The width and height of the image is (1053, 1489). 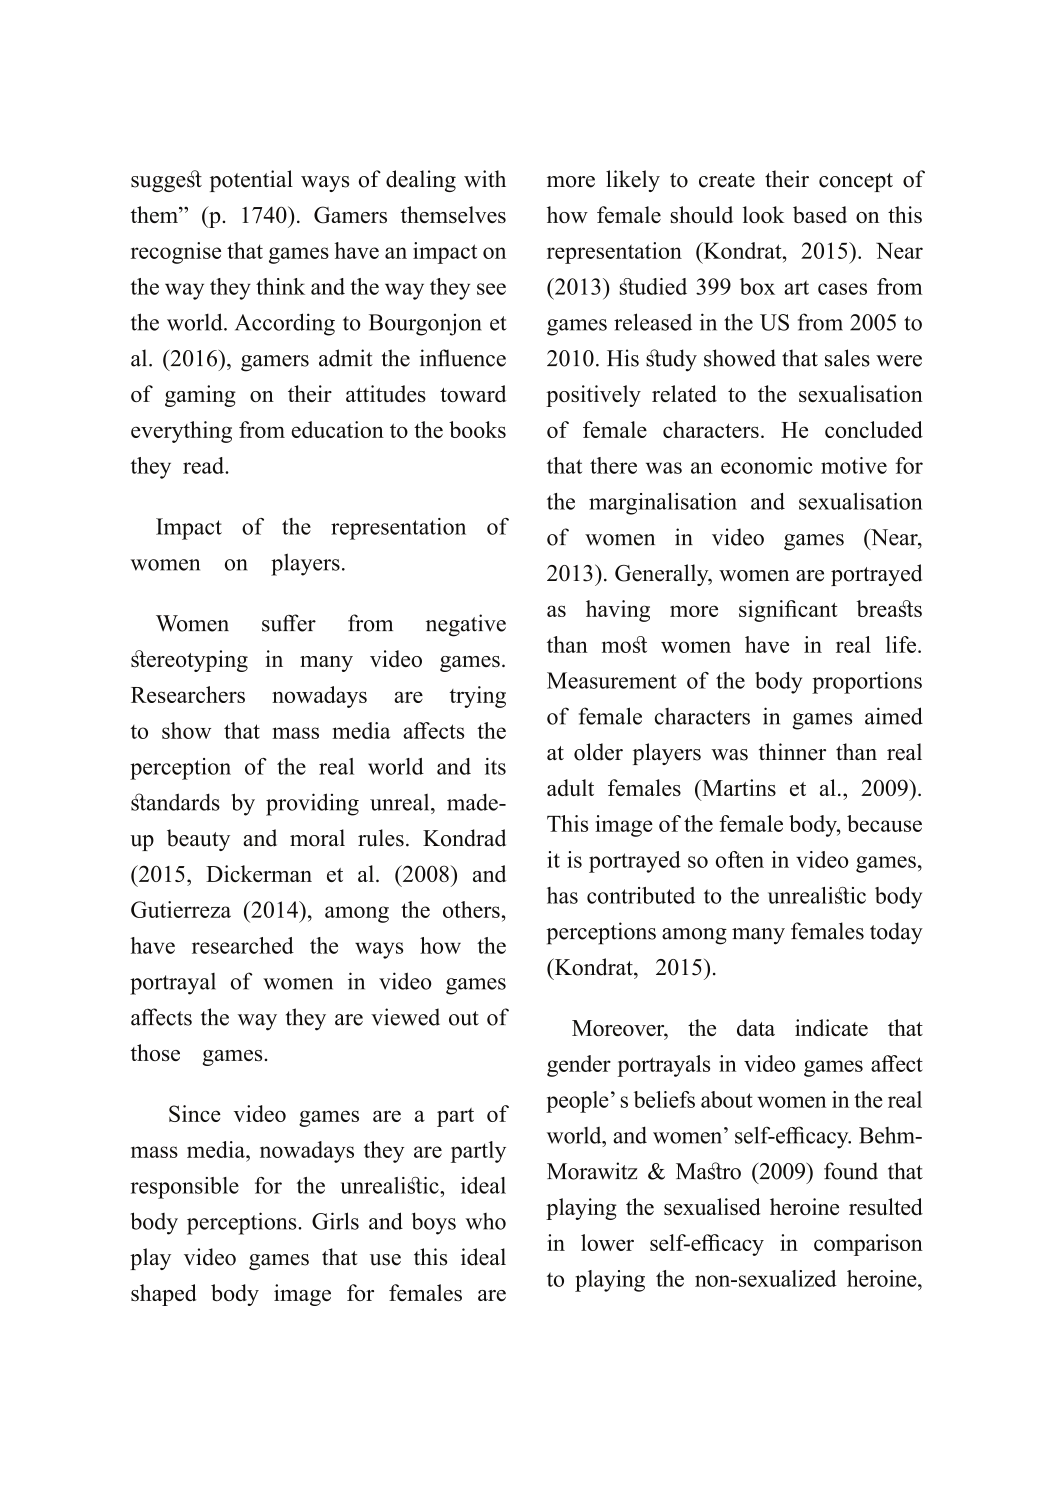 I want to click on who, so click(x=485, y=1221).
